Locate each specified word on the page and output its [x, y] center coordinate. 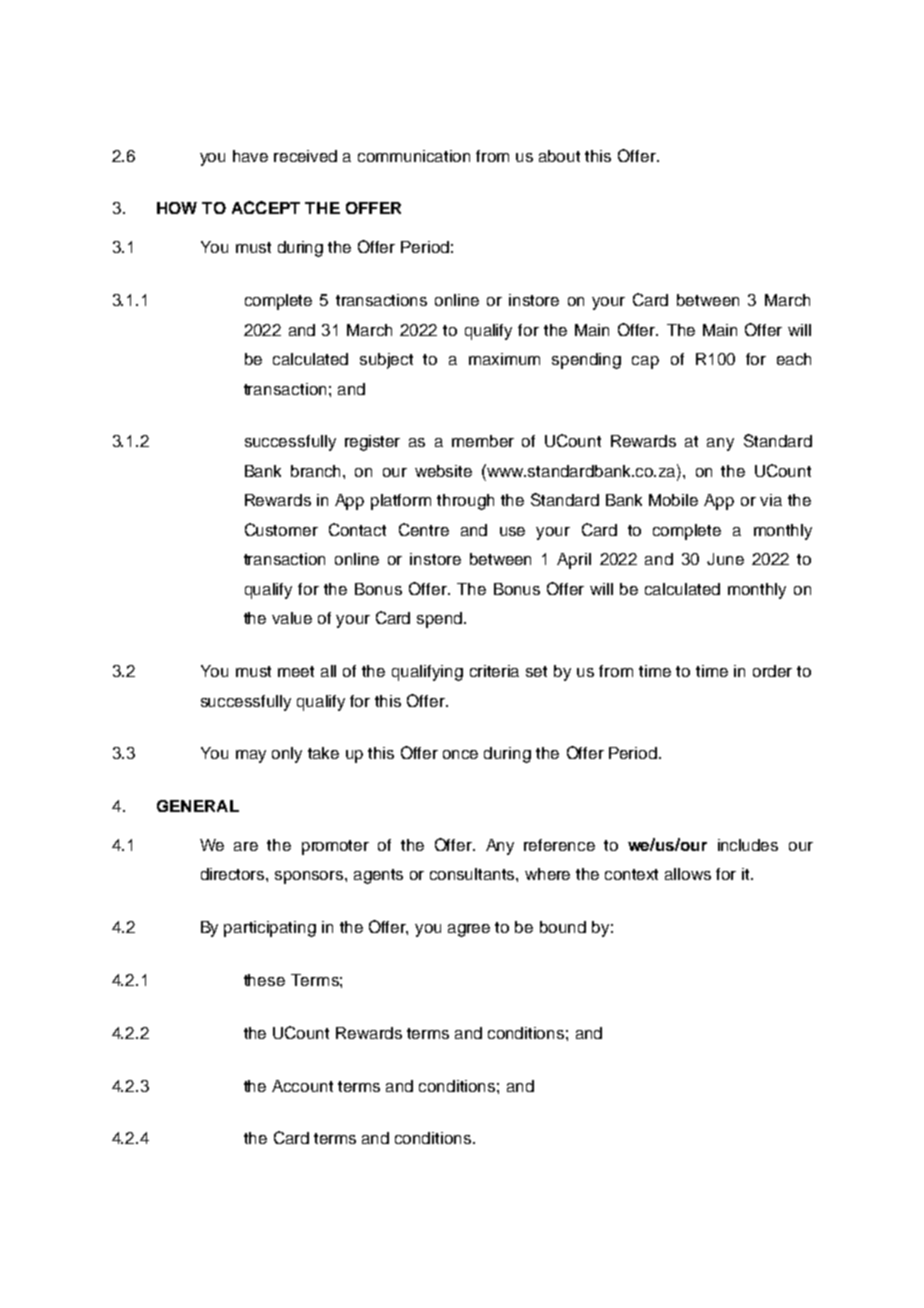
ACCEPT [266, 207]
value [292, 618]
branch [317, 471]
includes [748, 845]
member [483, 441]
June [725, 559]
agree [469, 930]
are [246, 846]
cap [645, 362]
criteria [494, 671]
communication [414, 156]
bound [563, 927]
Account [302, 1086]
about [559, 156]
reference [559, 845]
